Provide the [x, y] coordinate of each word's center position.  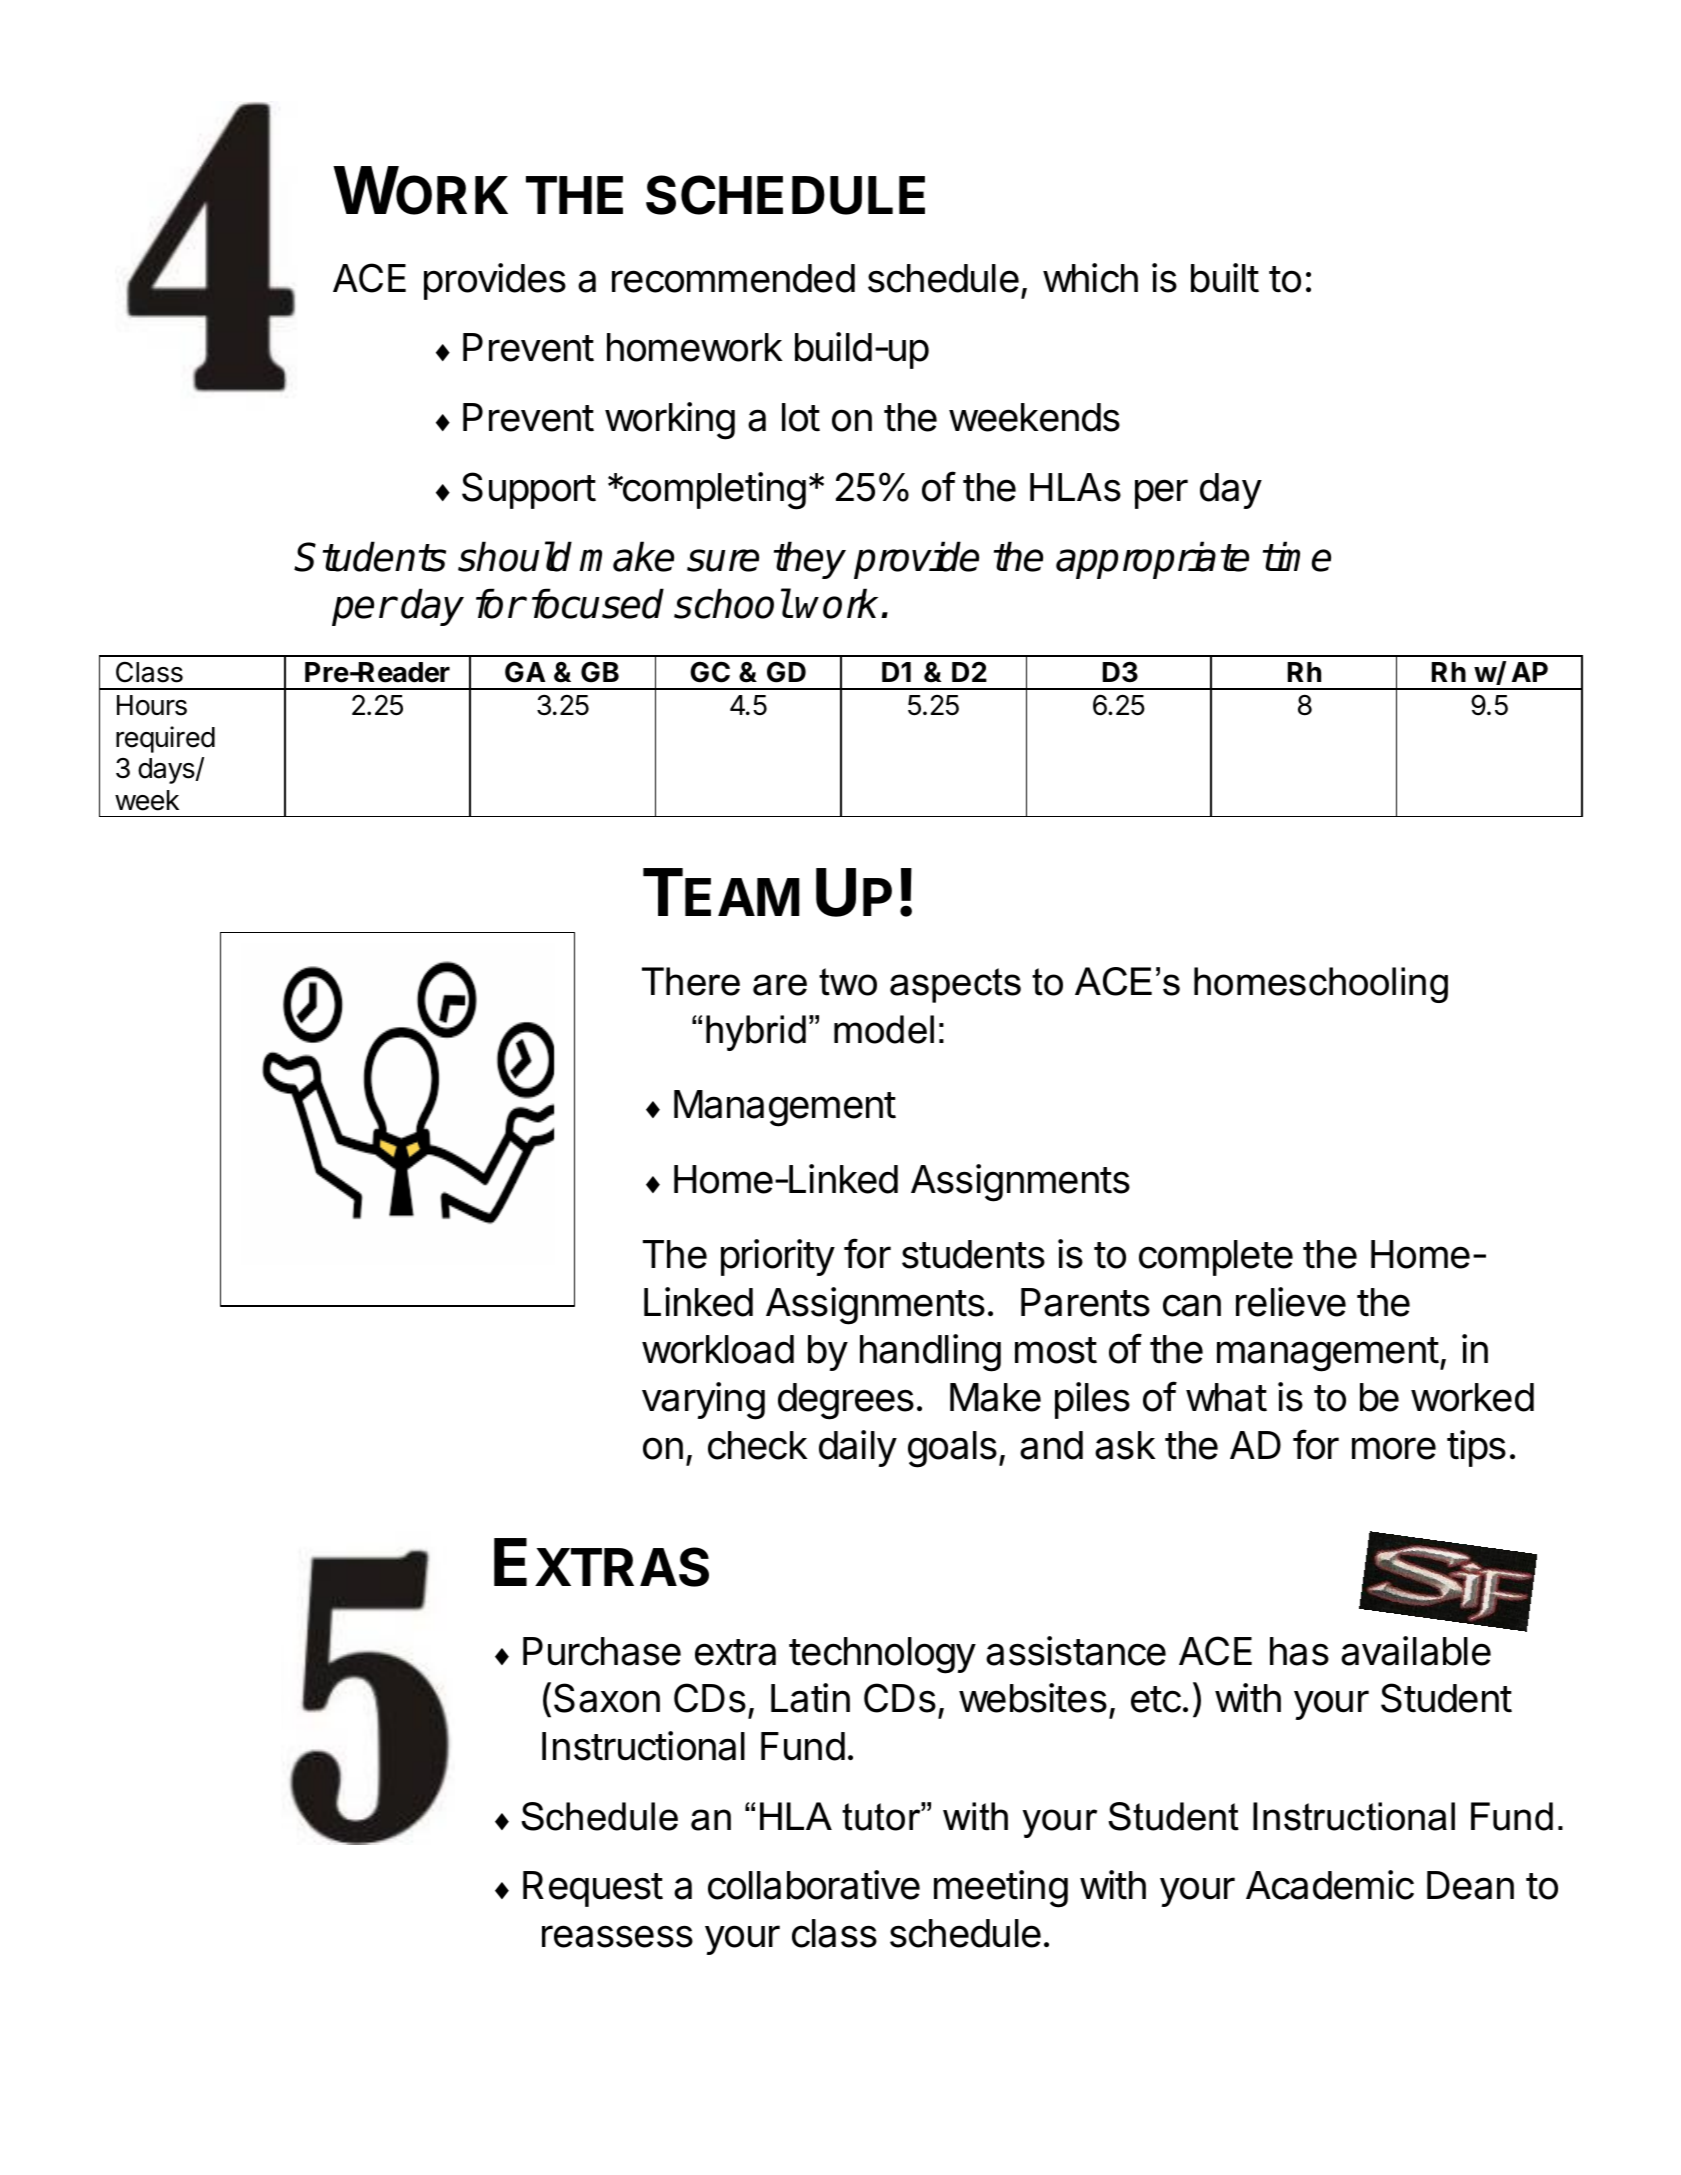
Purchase [602, 1651]
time [1297, 556]
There [691, 981]
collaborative [814, 1885]
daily [858, 1448]
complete [1216, 1258]
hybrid [756, 1033]
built [1225, 278]
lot [801, 417]
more [1394, 1448]
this [266, 805]
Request [593, 1889]
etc [1156, 1699]
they [810, 560]
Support [529, 490]
